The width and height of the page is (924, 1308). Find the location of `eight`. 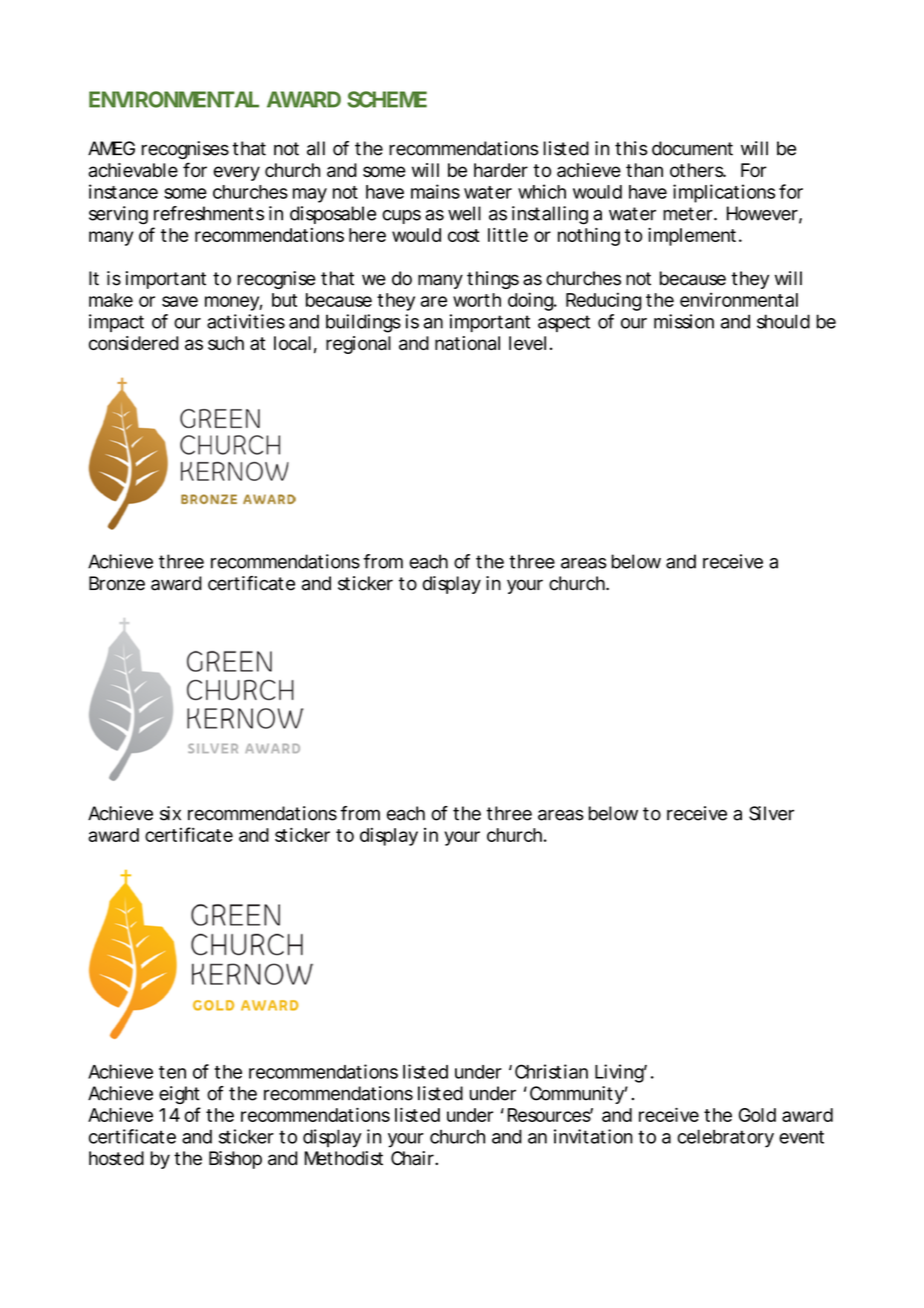

eight is located at coordinates (179, 1095).
